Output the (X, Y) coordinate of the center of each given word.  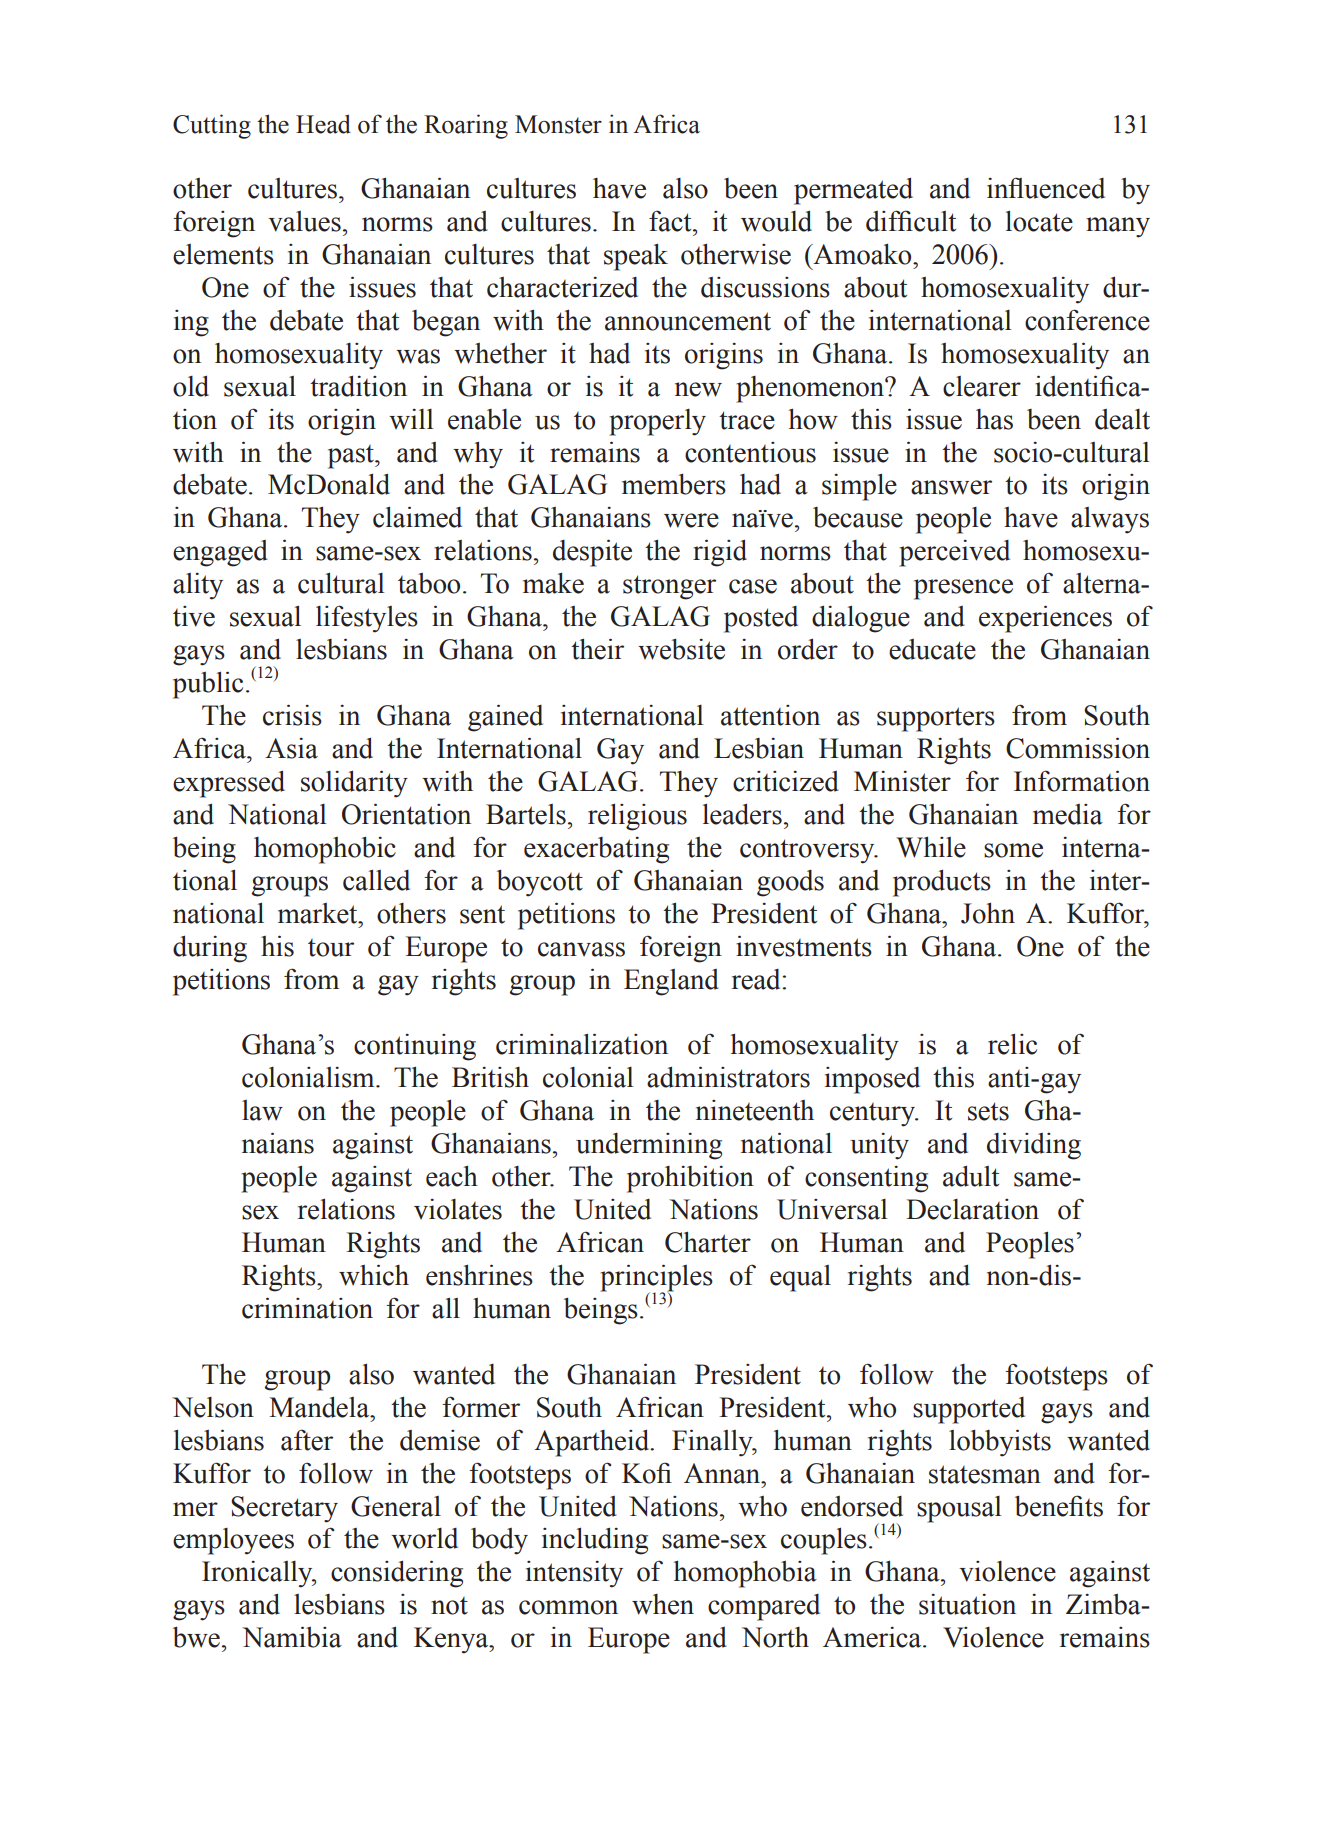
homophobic (325, 850)
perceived (954, 553)
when (663, 1604)
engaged (220, 553)
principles (656, 1279)
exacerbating (596, 850)
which (374, 1275)
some (1013, 850)
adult (971, 1176)
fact (671, 221)
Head (323, 124)
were (691, 520)
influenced (1046, 188)
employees (233, 1541)
